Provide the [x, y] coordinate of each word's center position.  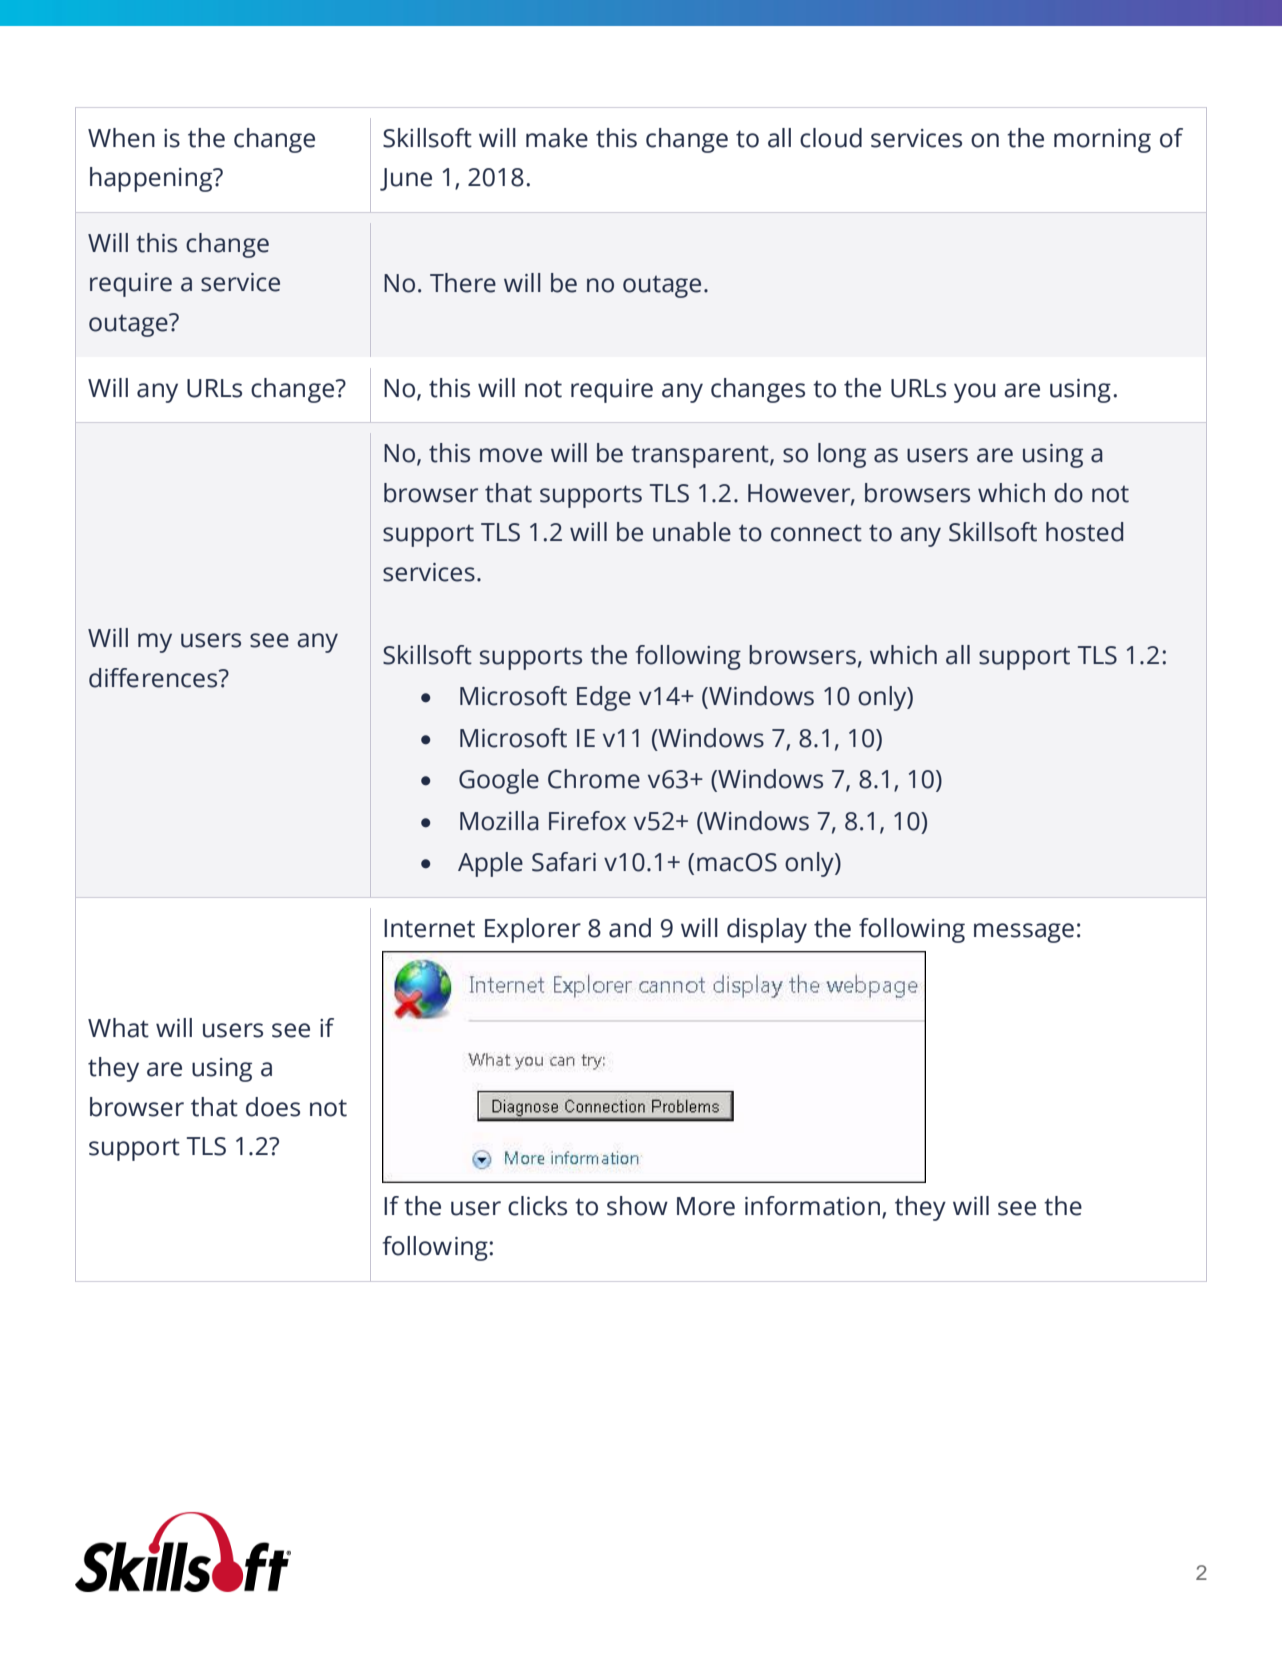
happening [152, 179]
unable [692, 532]
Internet [429, 928]
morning [1102, 141]
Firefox [587, 821]
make [557, 138]
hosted [1084, 532]
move [511, 455]
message [1024, 933]
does [273, 1107]
